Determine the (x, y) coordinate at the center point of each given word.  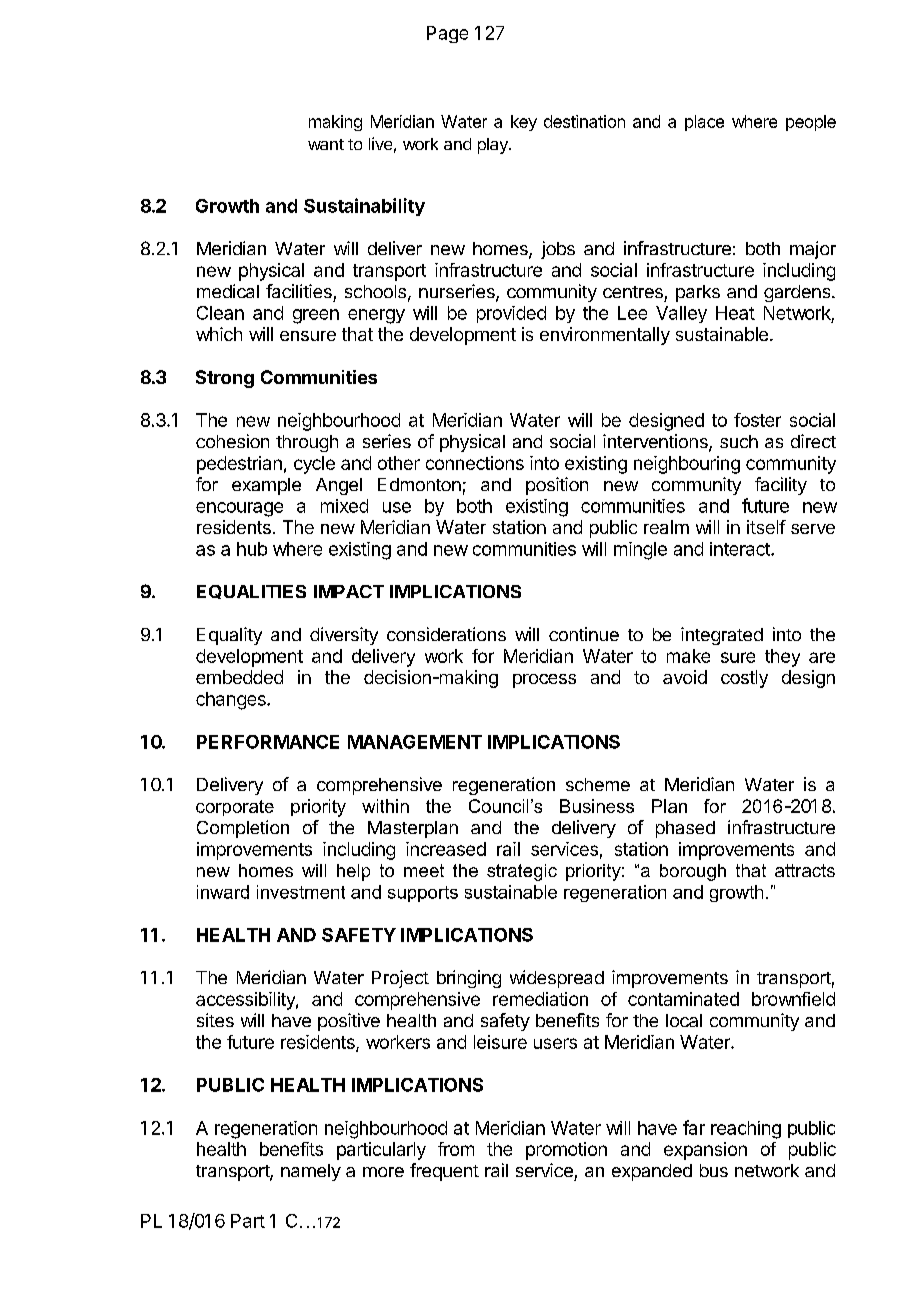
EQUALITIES (251, 592)
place (704, 123)
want (326, 144)
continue (584, 634)
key (524, 123)
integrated (722, 636)
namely (311, 1172)
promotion (566, 1151)
